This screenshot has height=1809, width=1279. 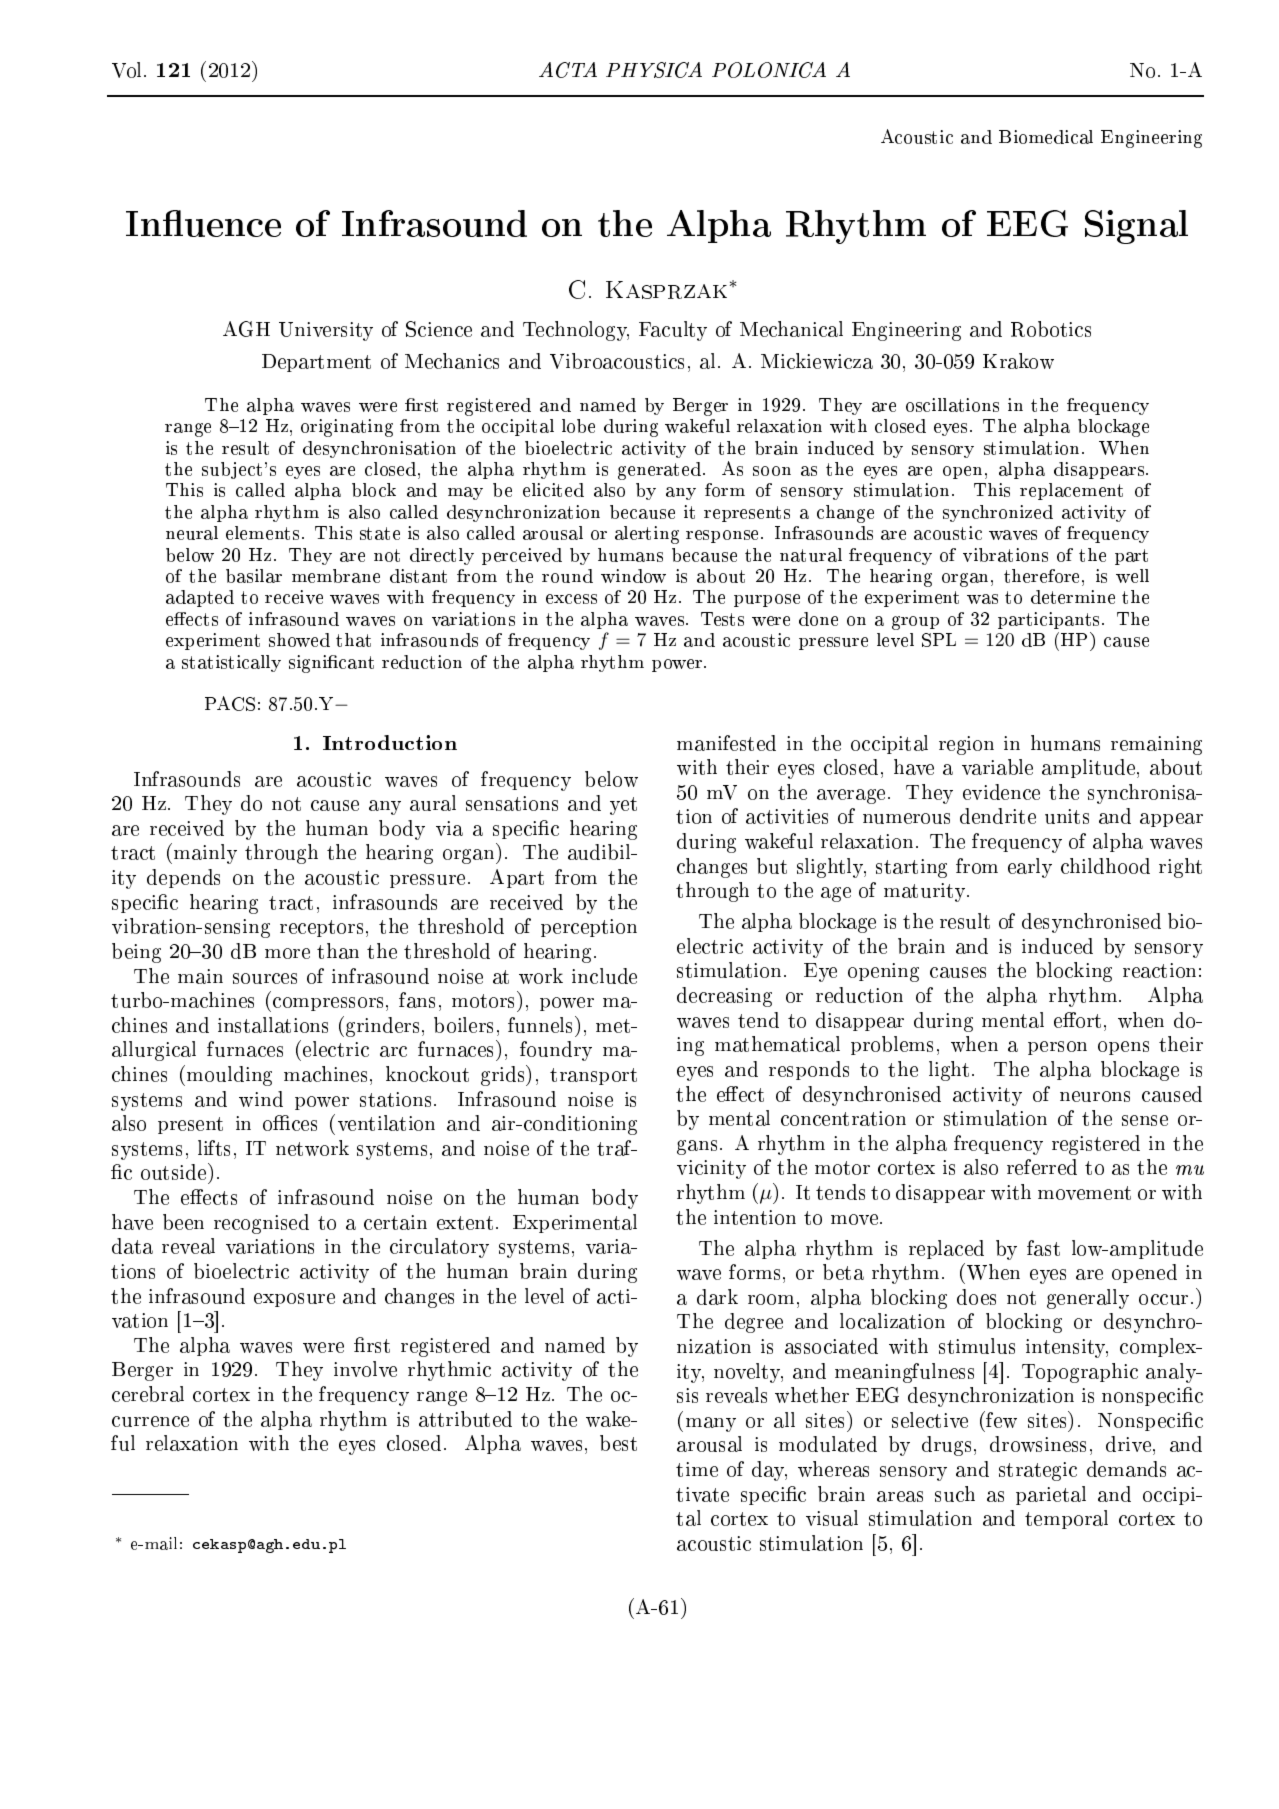 What do you see at coordinates (1057, 1048) in the screenshot?
I see `person` at bounding box center [1057, 1048].
